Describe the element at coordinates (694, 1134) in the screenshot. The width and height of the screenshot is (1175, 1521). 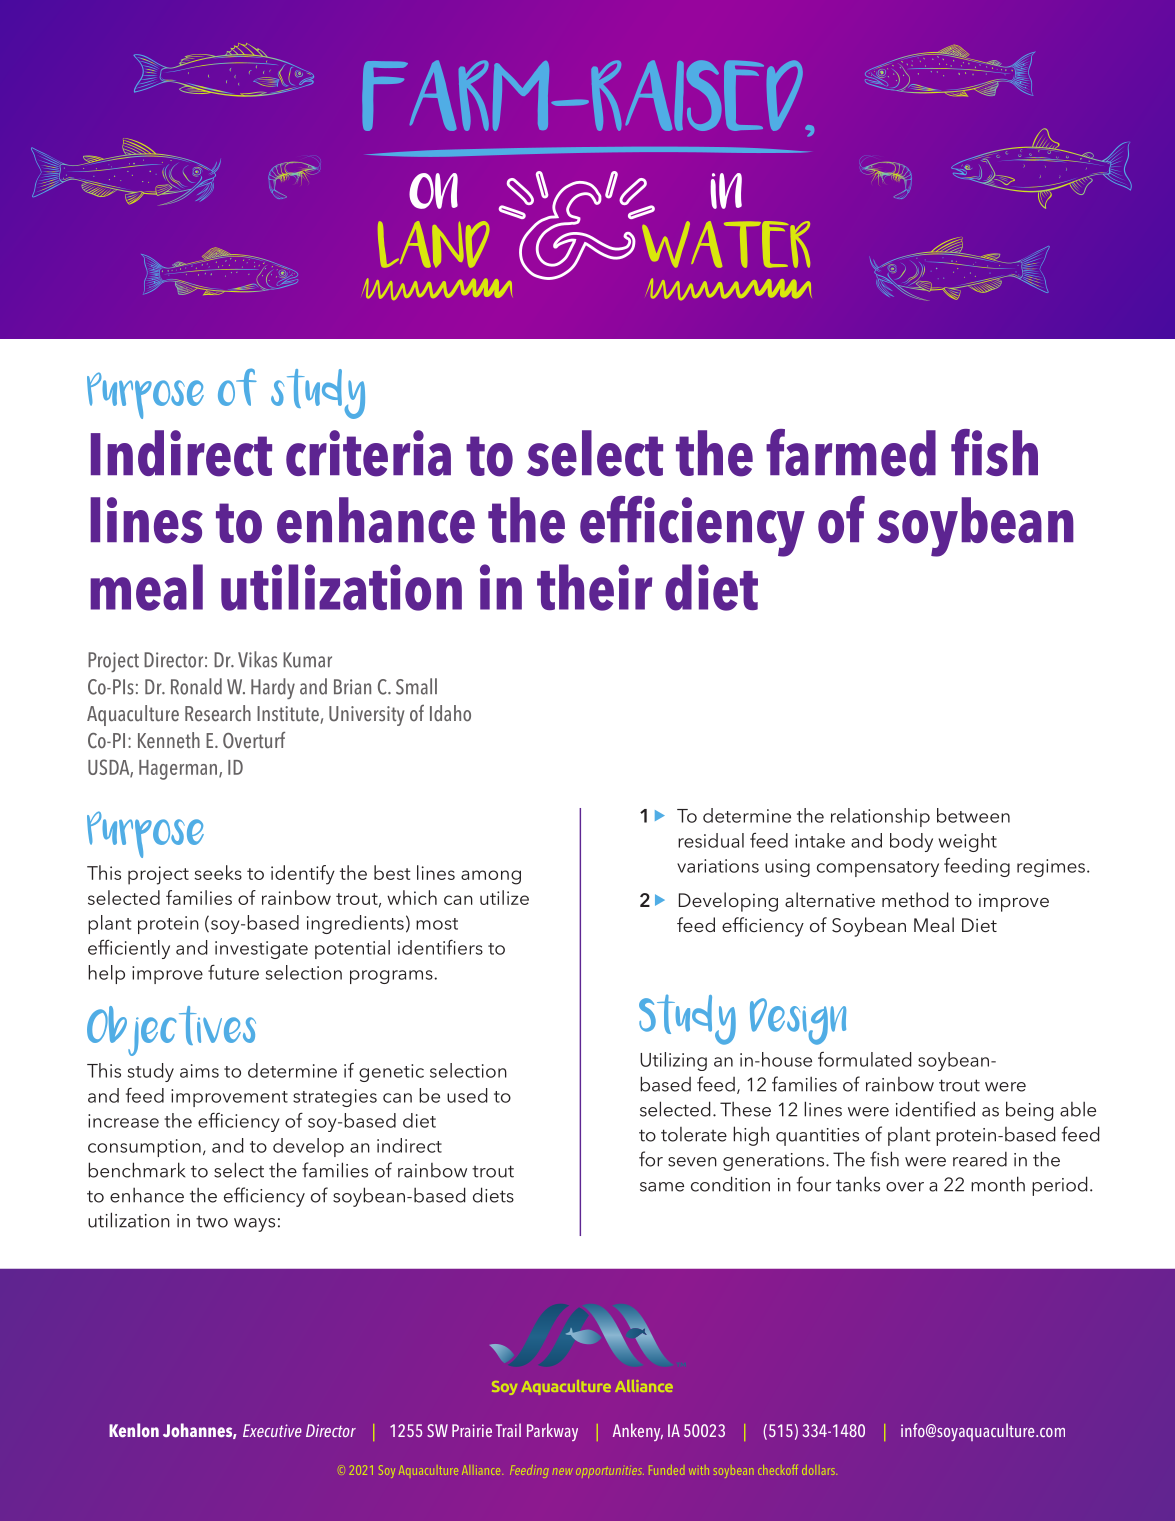
I see `tolerate` at that location.
